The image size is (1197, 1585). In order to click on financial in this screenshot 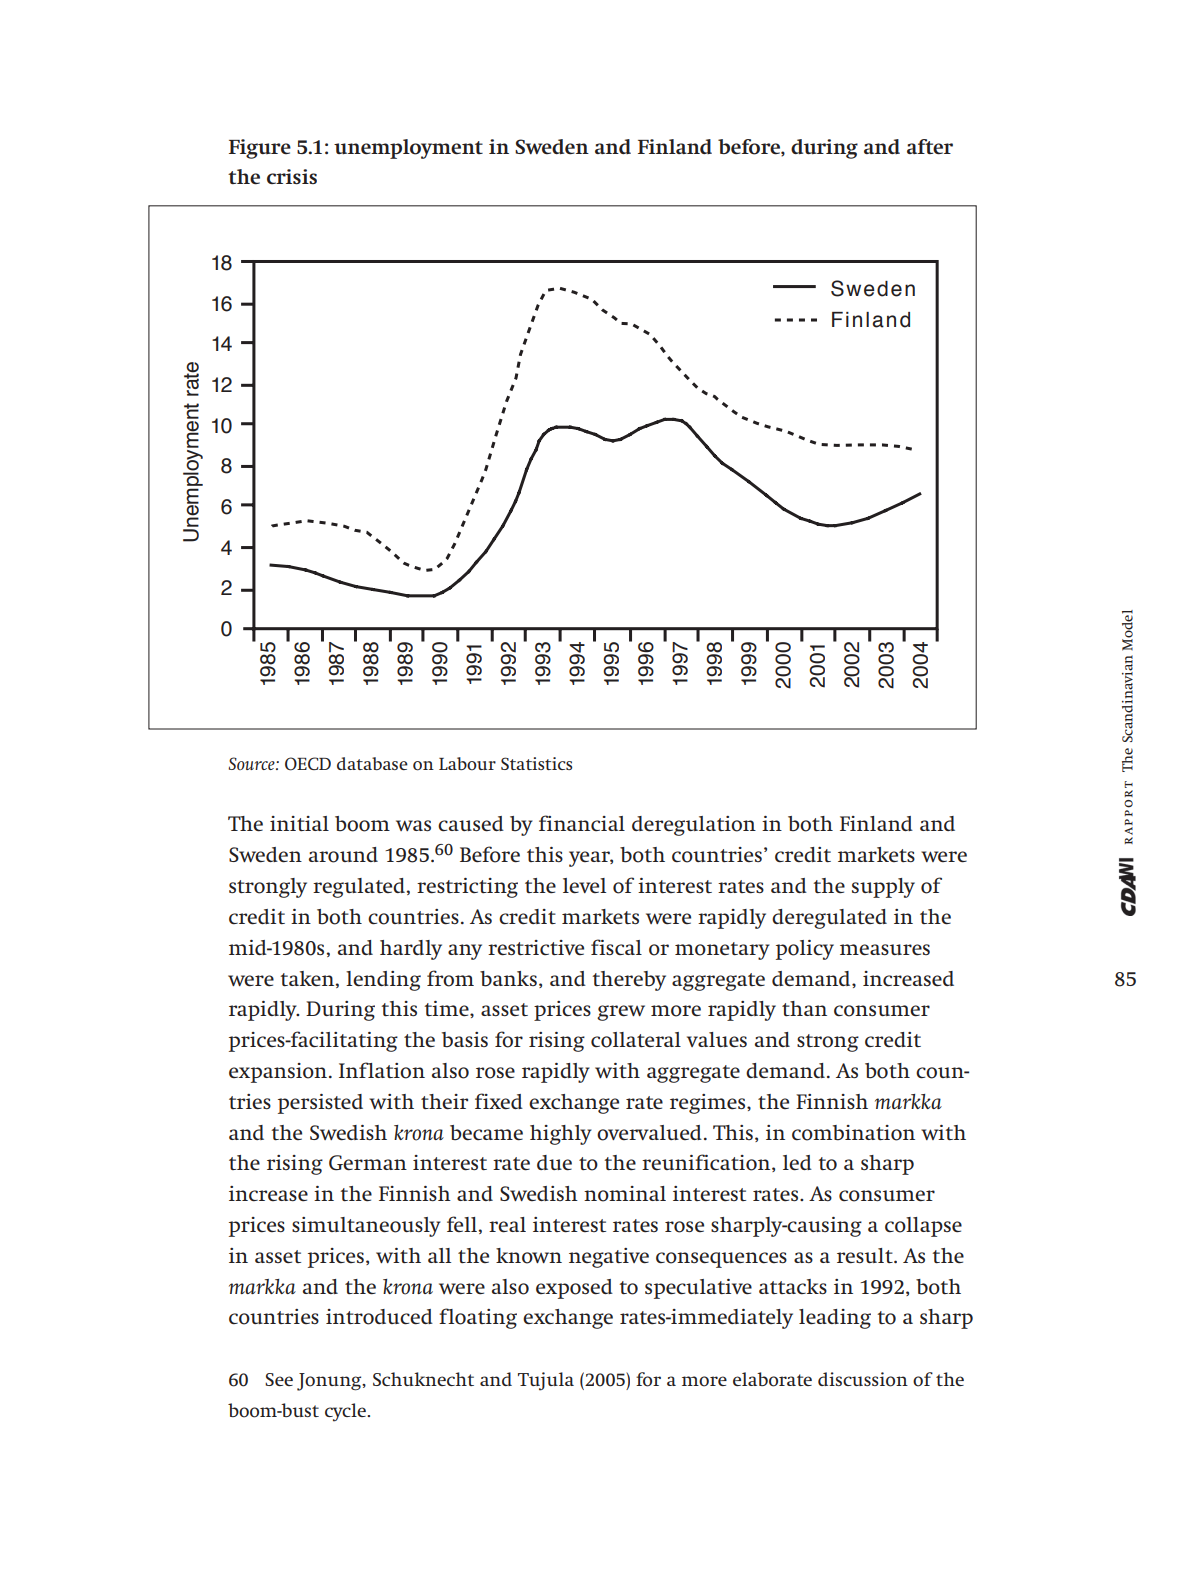, I will do `click(582, 823)`.
